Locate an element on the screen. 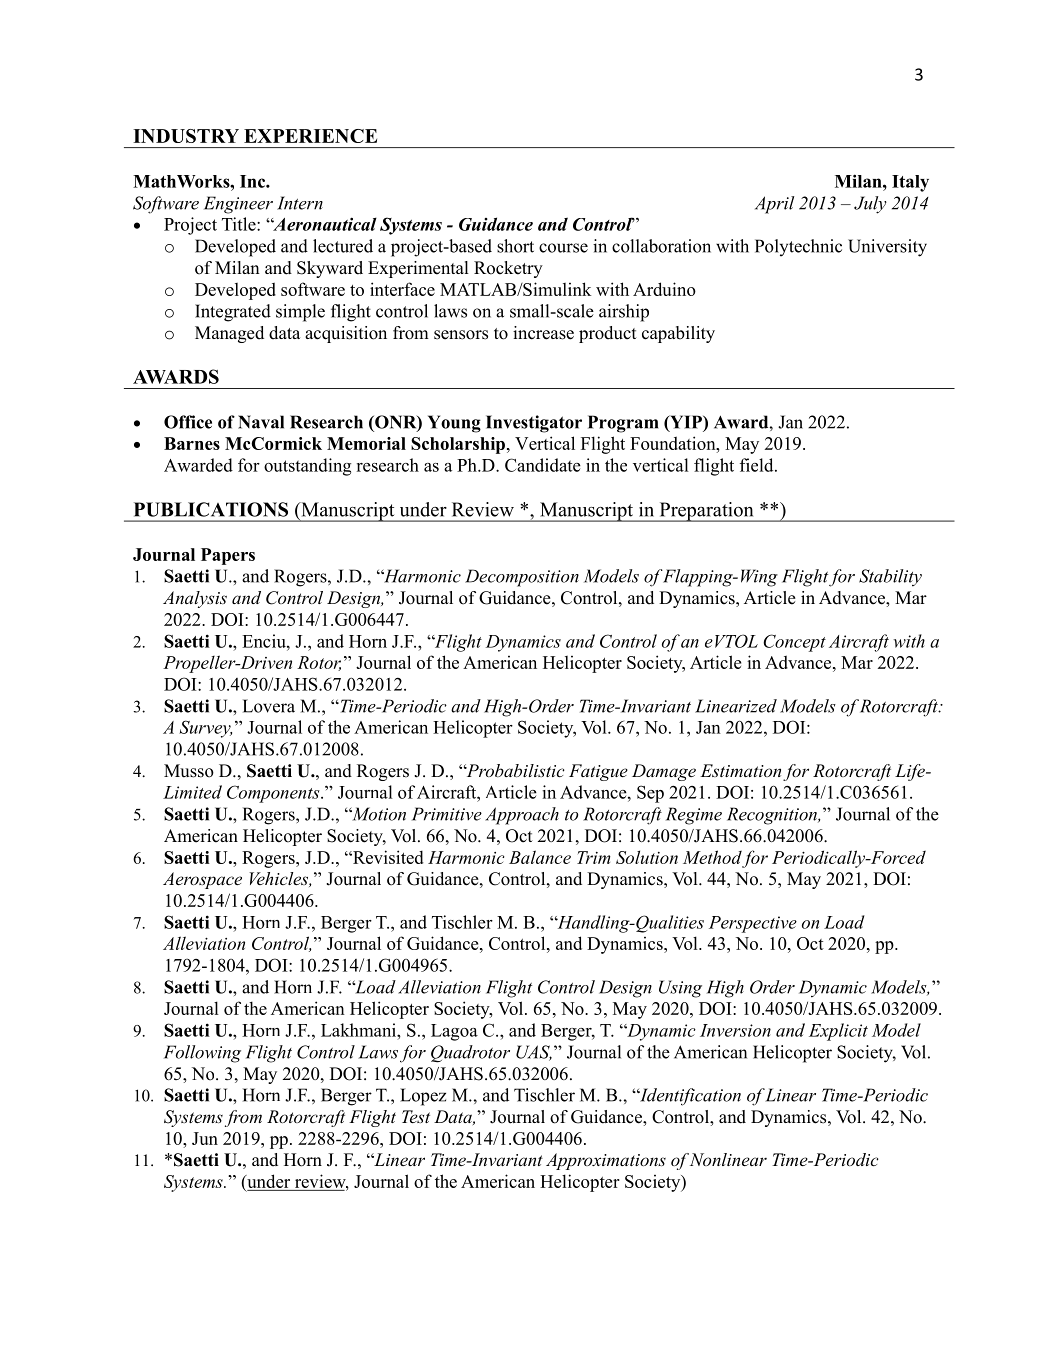 Image resolution: width=1046 pixels, height=1354 pixels. Concept is located at coordinates (794, 643).
